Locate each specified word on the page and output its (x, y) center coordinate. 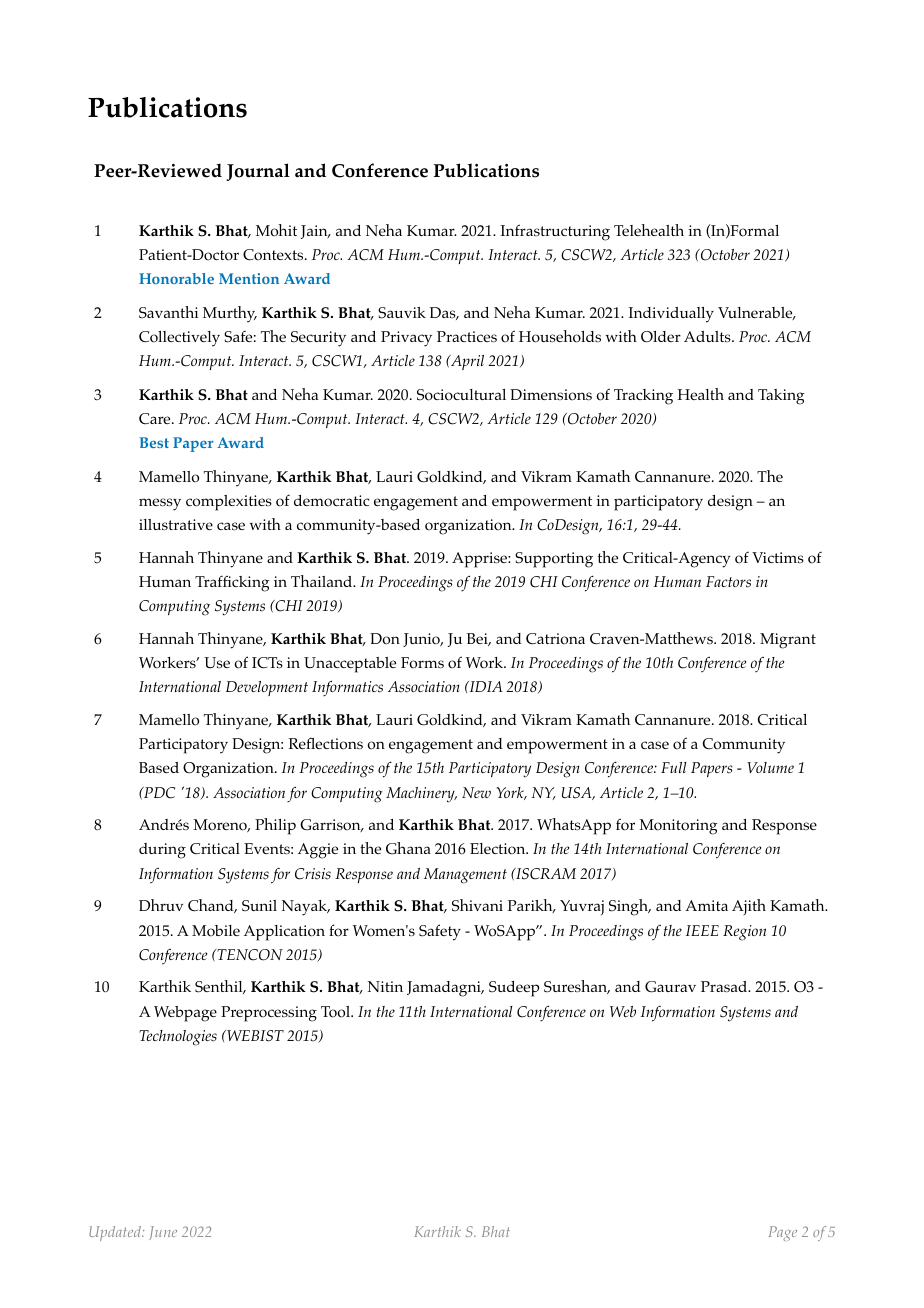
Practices (467, 337)
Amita (706, 905)
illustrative (176, 524)
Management (465, 876)
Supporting (554, 560)
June (163, 1233)
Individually (671, 315)
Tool (337, 1012)
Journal (258, 172)
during (162, 851)
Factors (728, 582)
